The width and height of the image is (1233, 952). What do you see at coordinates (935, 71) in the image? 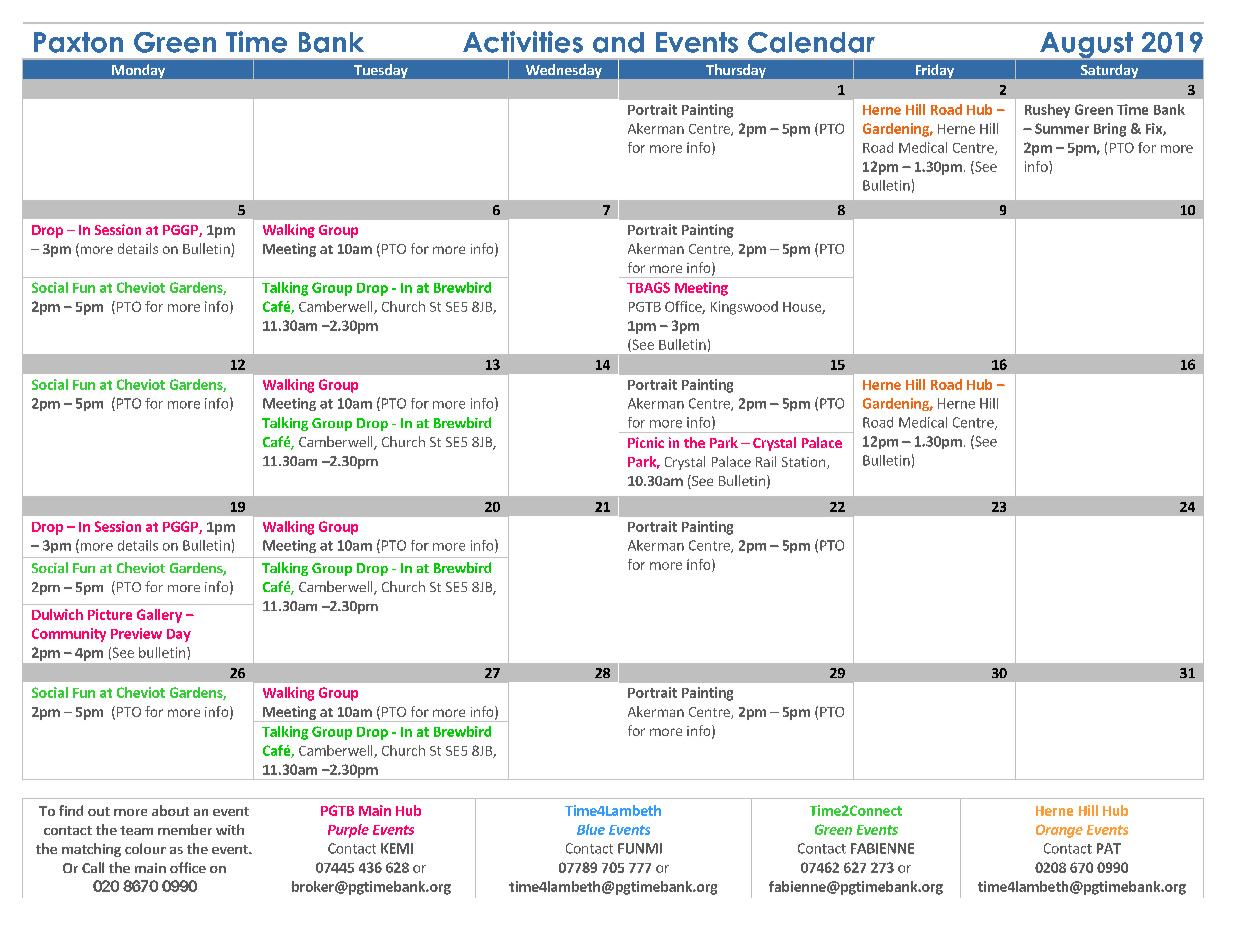
I see `Friday` at bounding box center [935, 71].
